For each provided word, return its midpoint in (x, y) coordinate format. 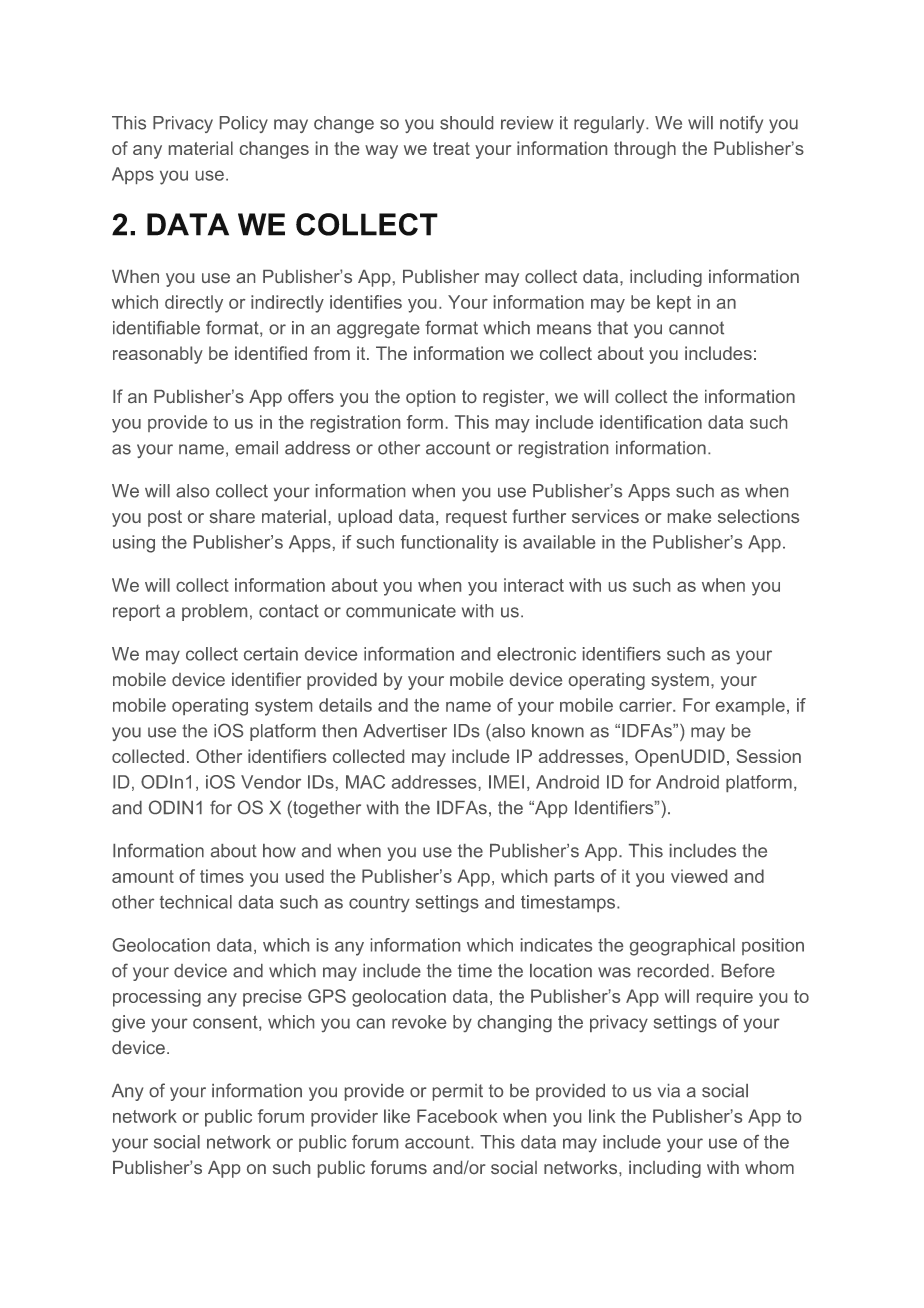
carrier (646, 705)
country (379, 904)
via (669, 1090)
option (430, 398)
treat (451, 148)
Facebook (457, 1116)
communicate (401, 611)
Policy (244, 124)
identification (651, 422)
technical (196, 902)
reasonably (158, 355)
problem (214, 612)
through (645, 150)
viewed (699, 876)
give (128, 1023)
